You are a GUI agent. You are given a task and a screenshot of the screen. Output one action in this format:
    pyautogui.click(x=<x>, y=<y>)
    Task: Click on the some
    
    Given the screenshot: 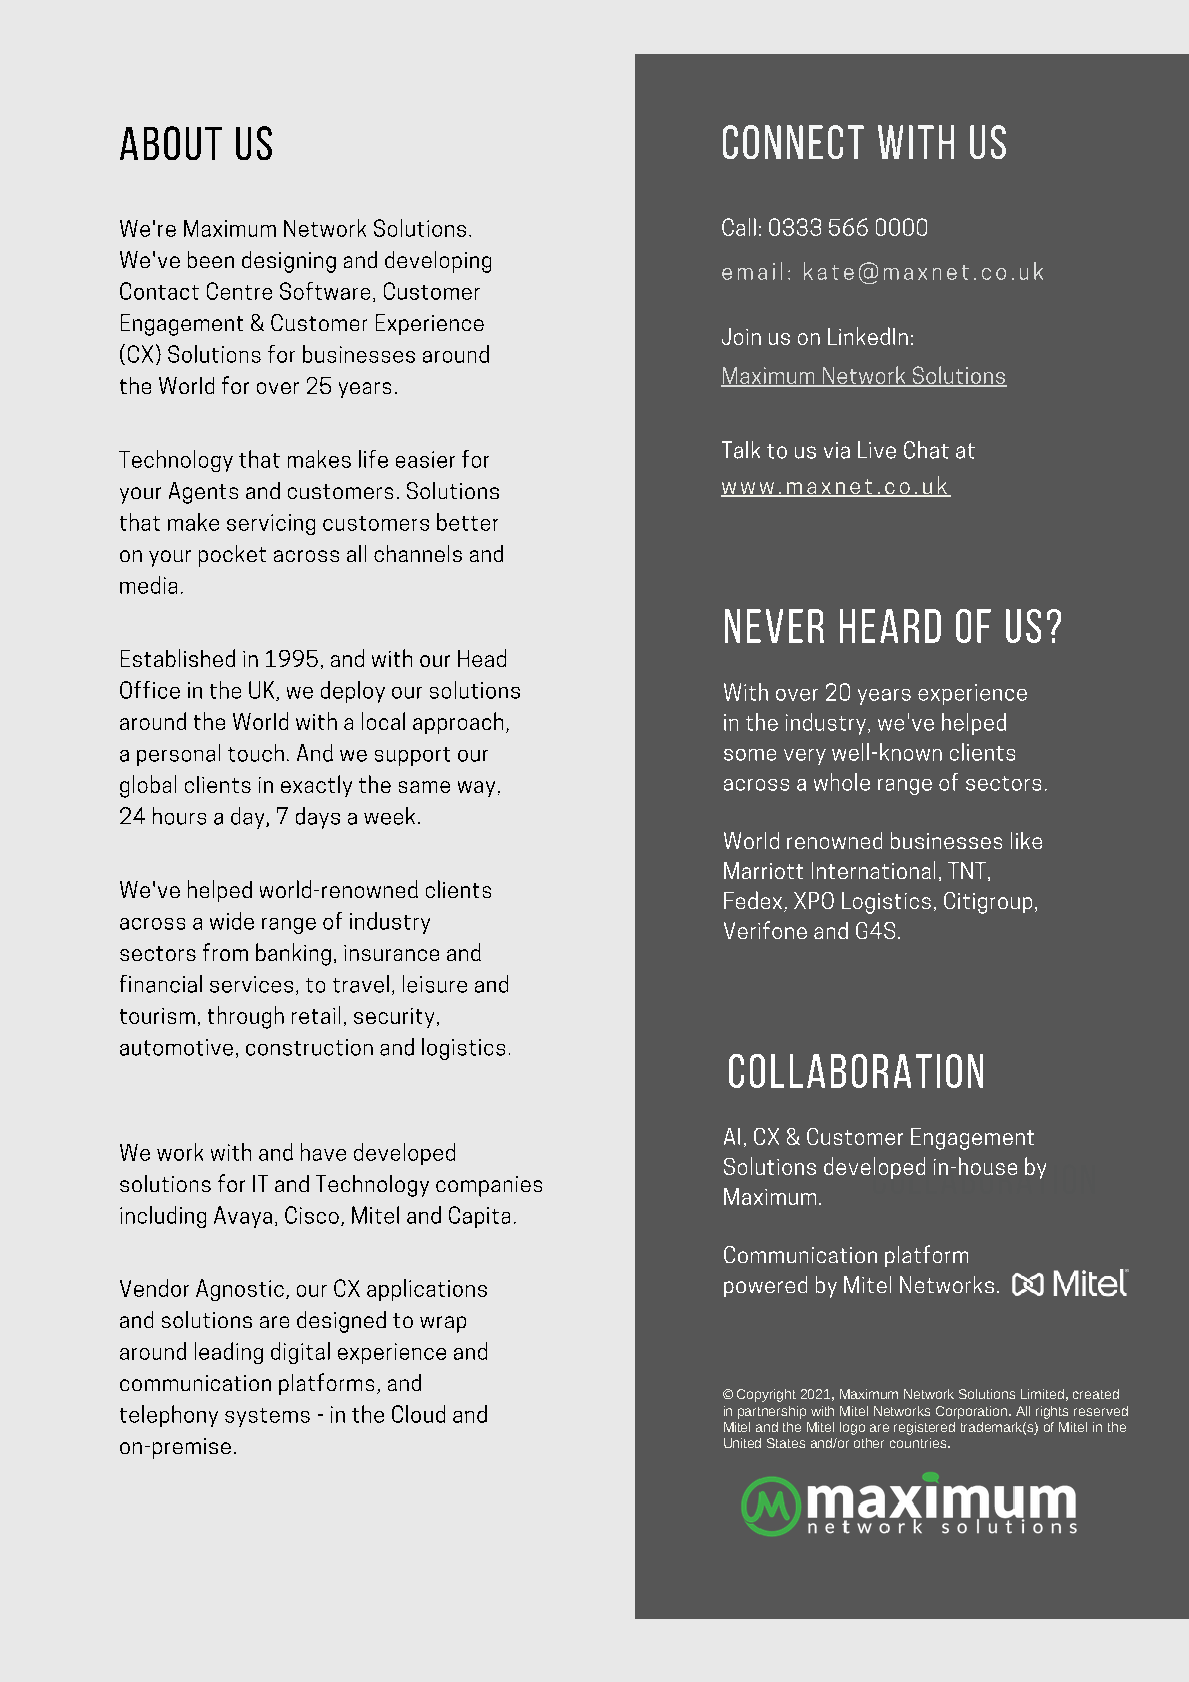 What is the action you would take?
    pyautogui.click(x=750, y=755)
